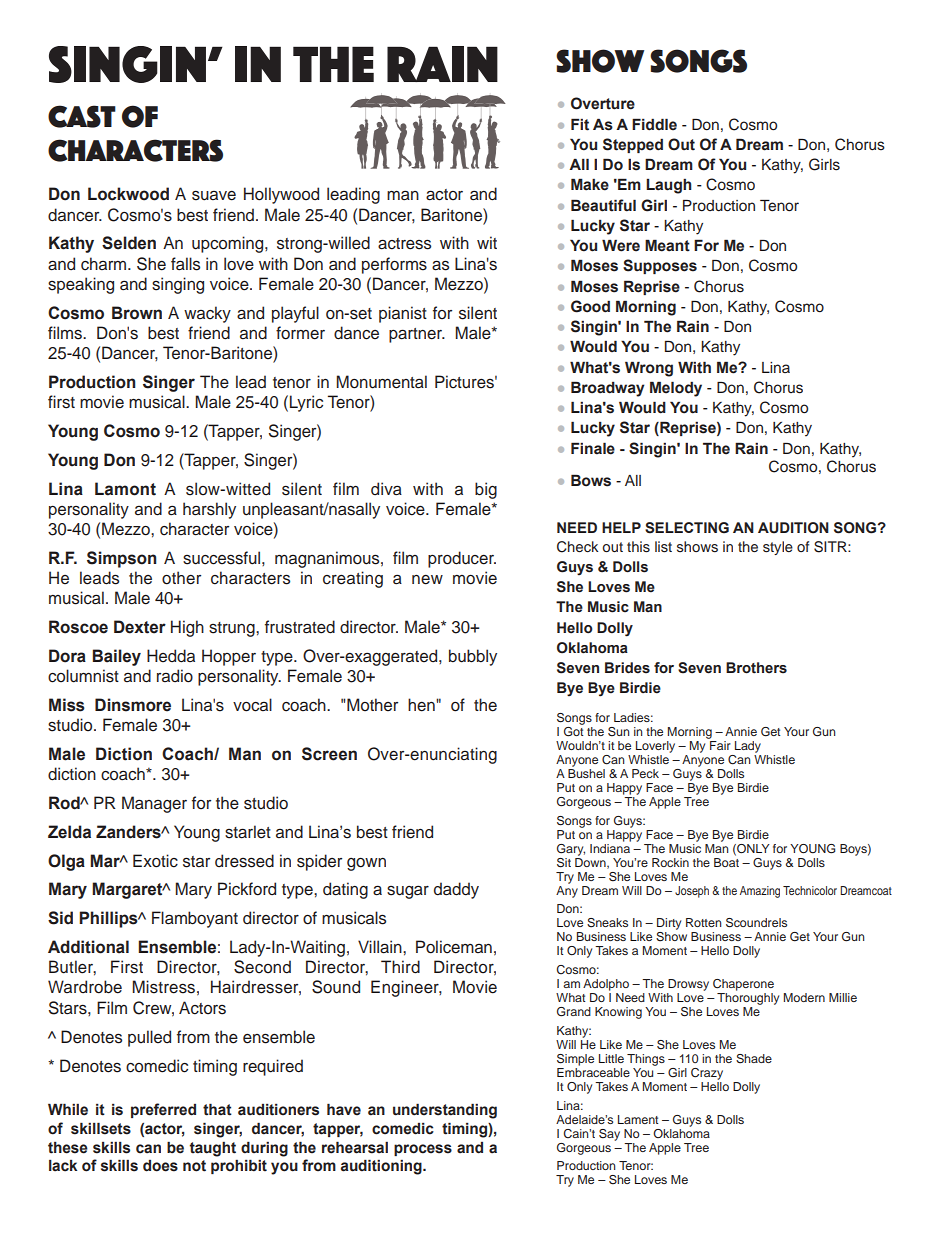  What do you see at coordinates (154, 804) in the screenshot?
I see `Manager` at bounding box center [154, 804].
